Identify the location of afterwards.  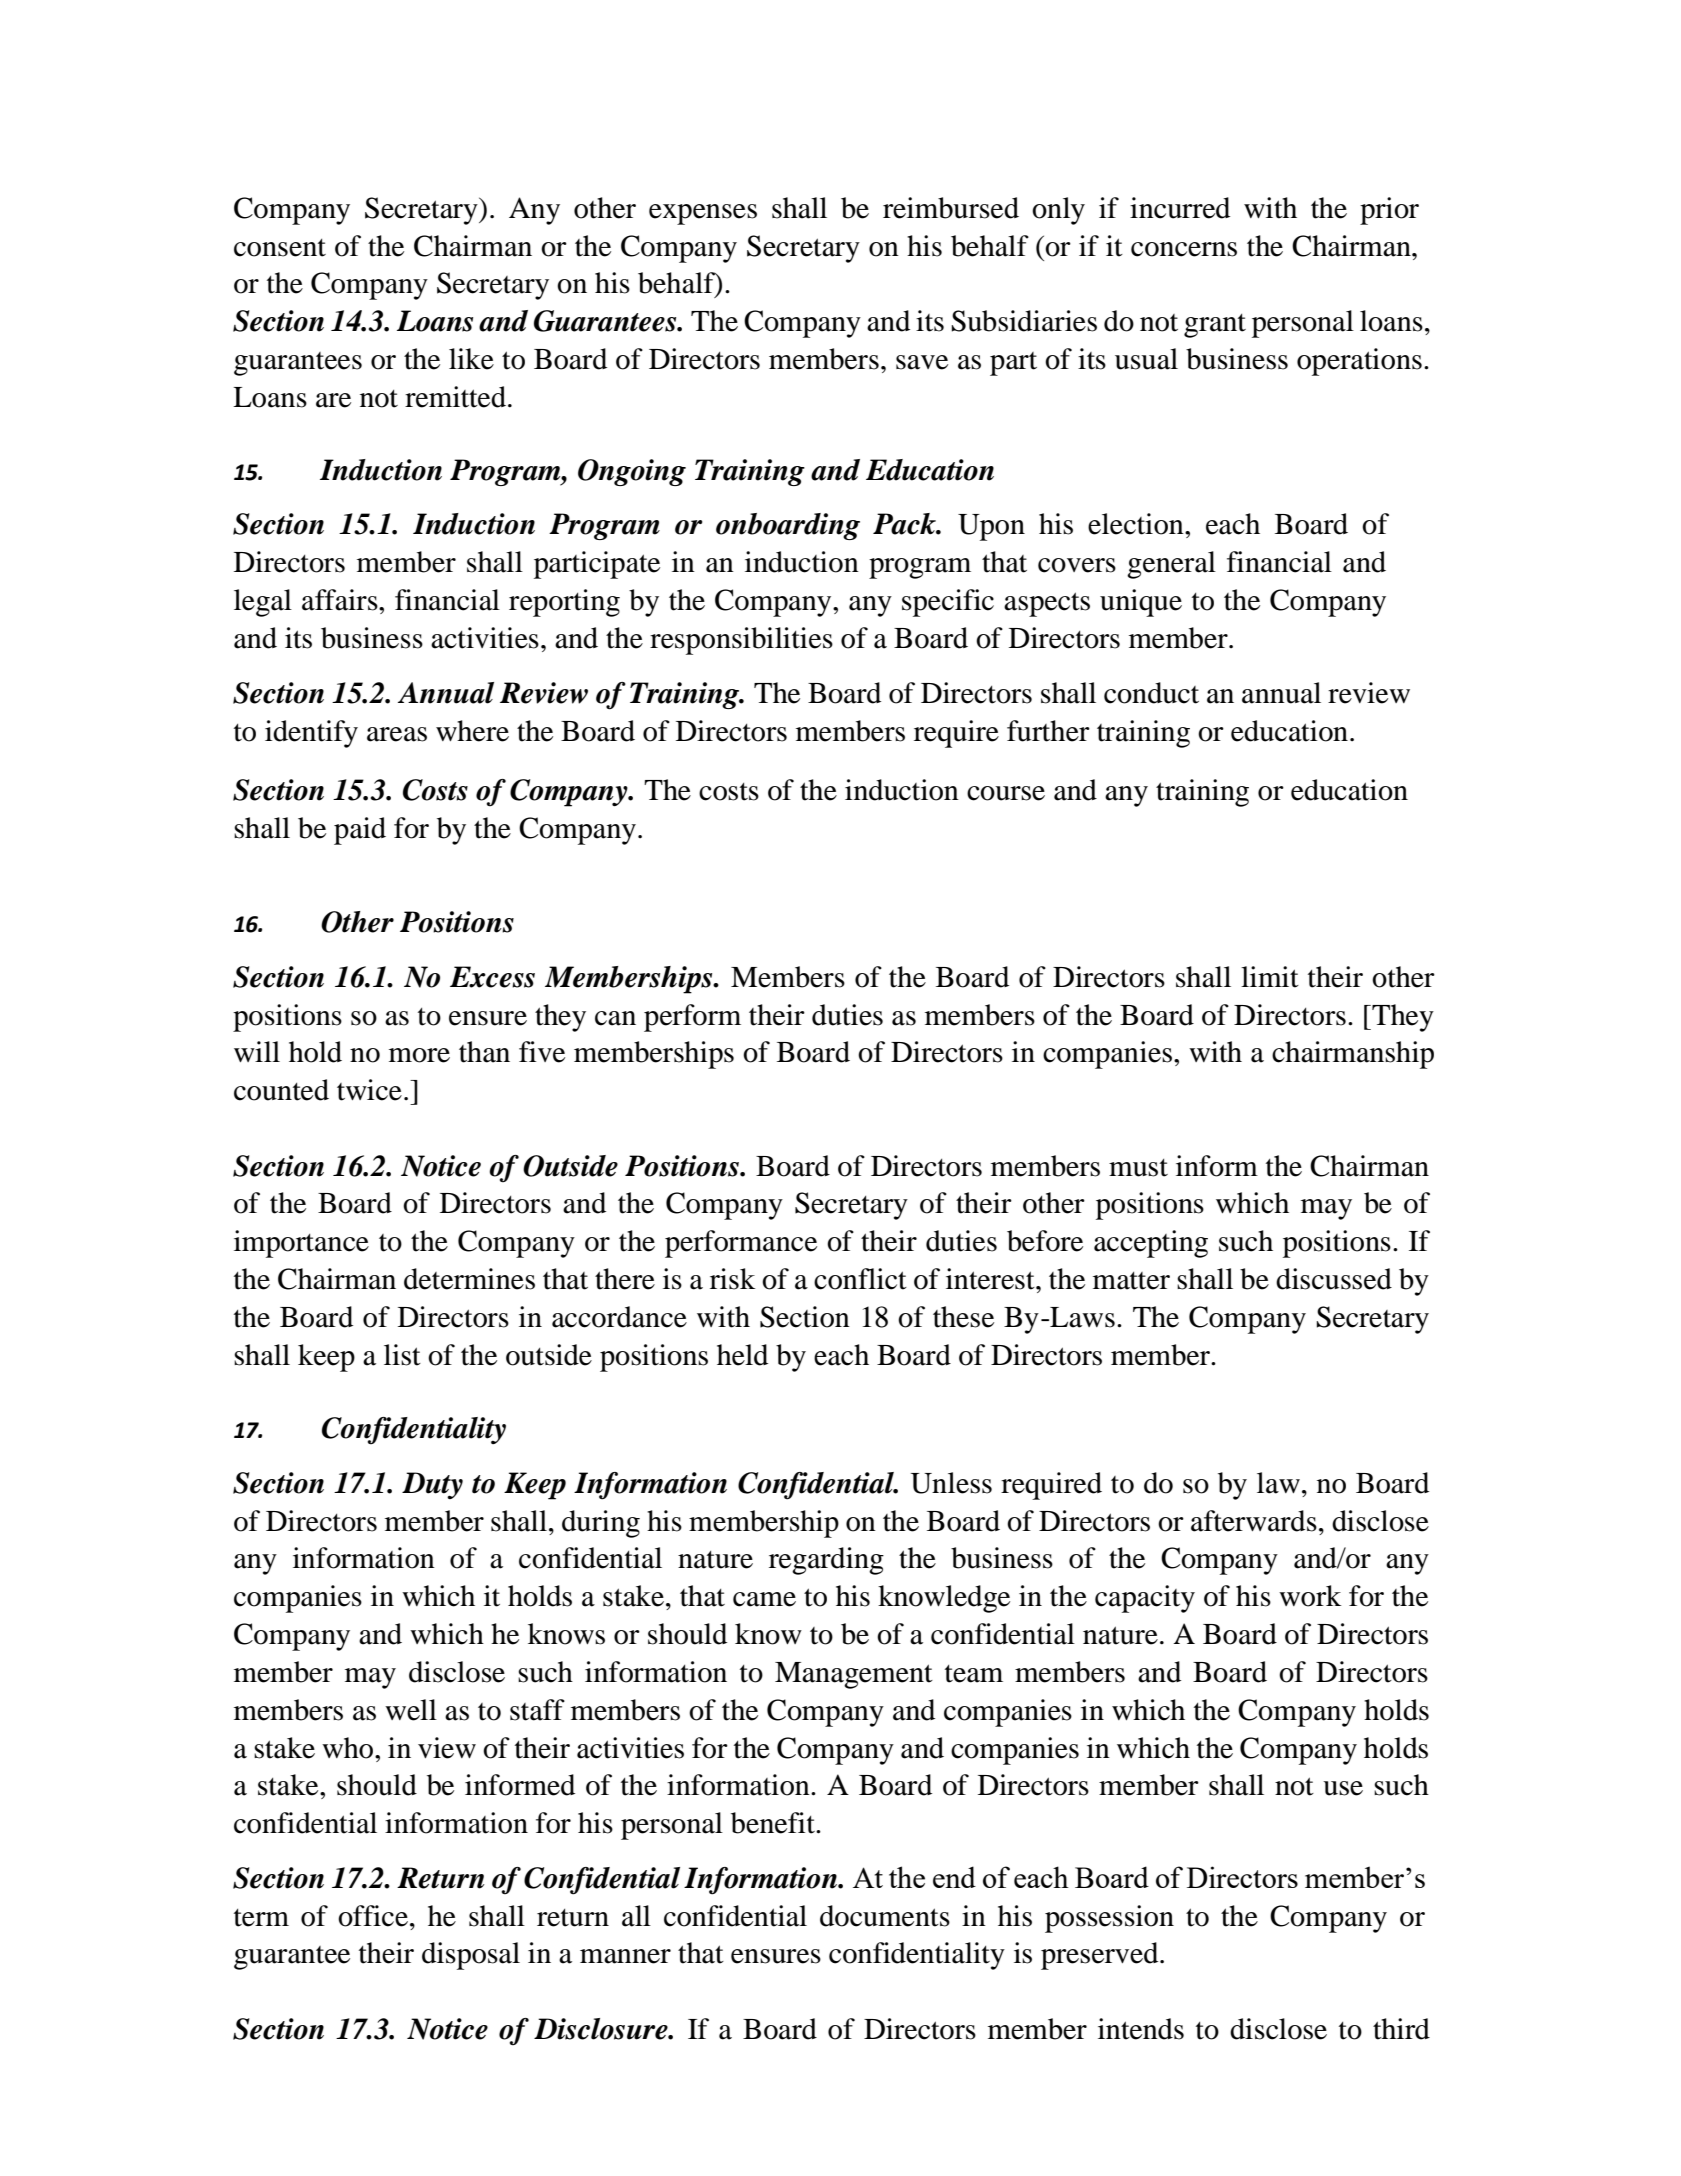
(1254, 1521).
